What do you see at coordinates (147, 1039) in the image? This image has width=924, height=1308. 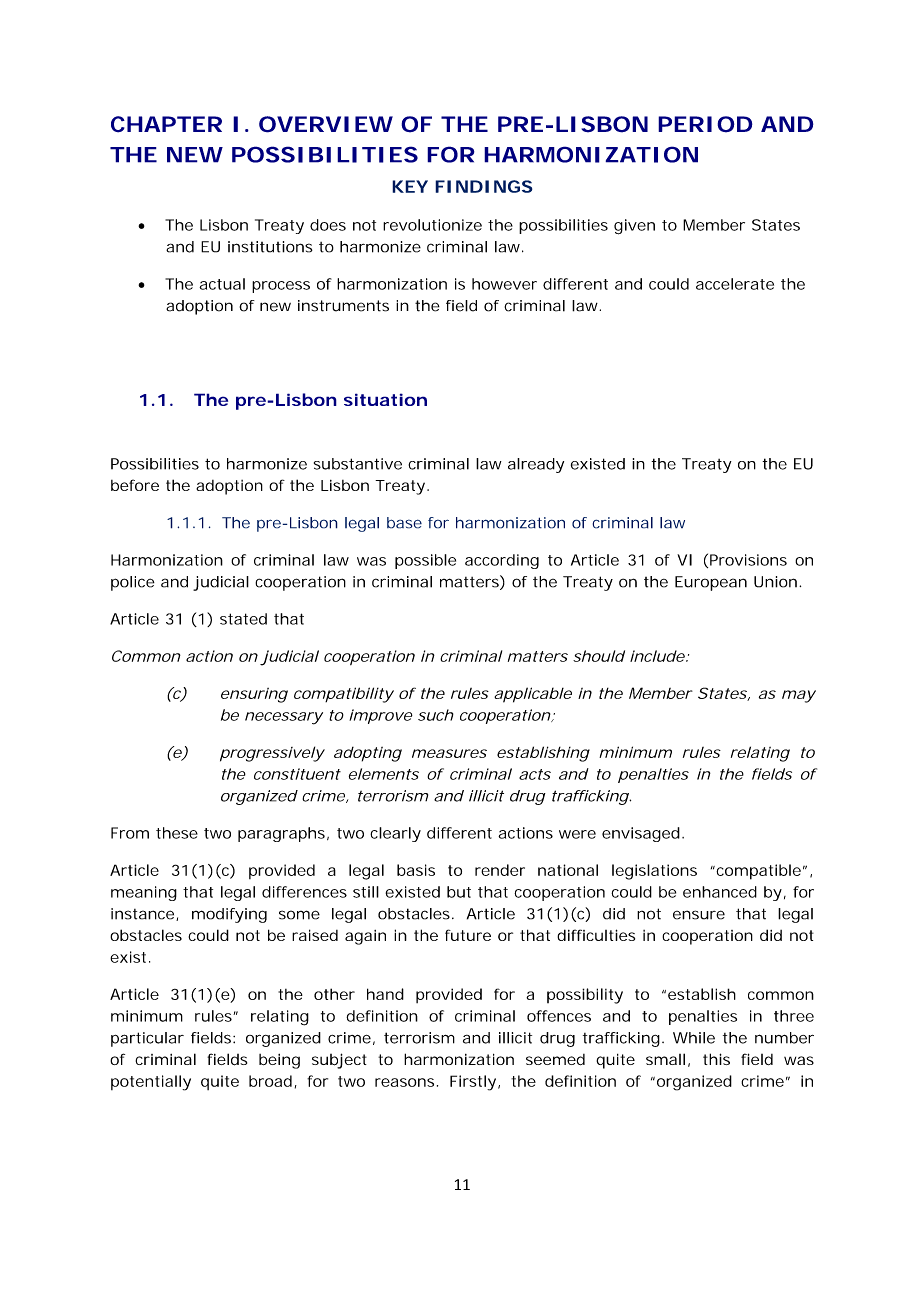 I see `particular` at bounding box center [147, 1039].
